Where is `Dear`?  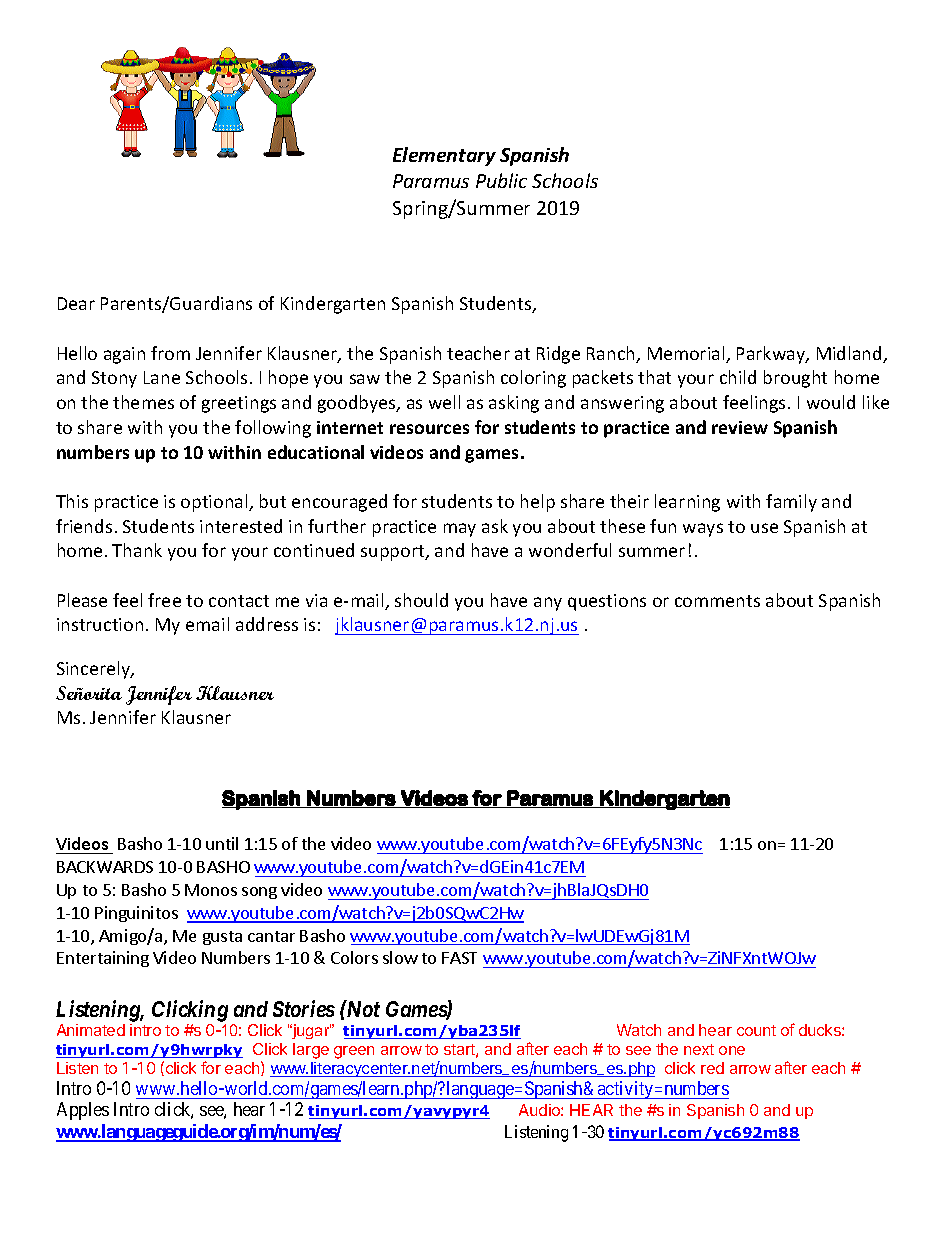
Dear is located at coordinates (76, 303).
